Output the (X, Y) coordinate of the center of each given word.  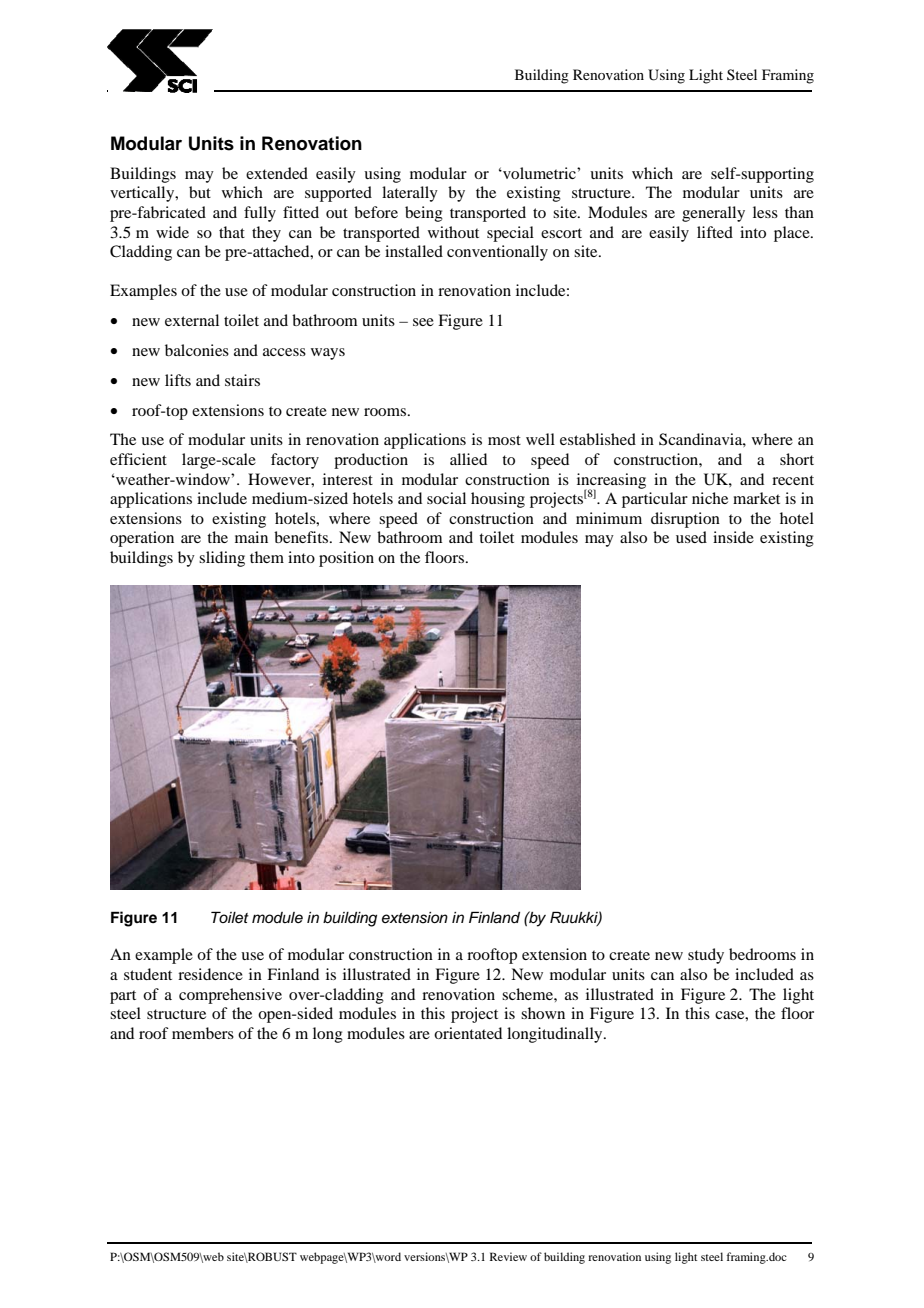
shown (543, 1013)
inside (733, 537)
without (453, 232)
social (446, 498)
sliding (222, 559)
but (200, 192)
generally (713, 214)
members (203, 1033)
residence (210, 974)
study (706, 956)
